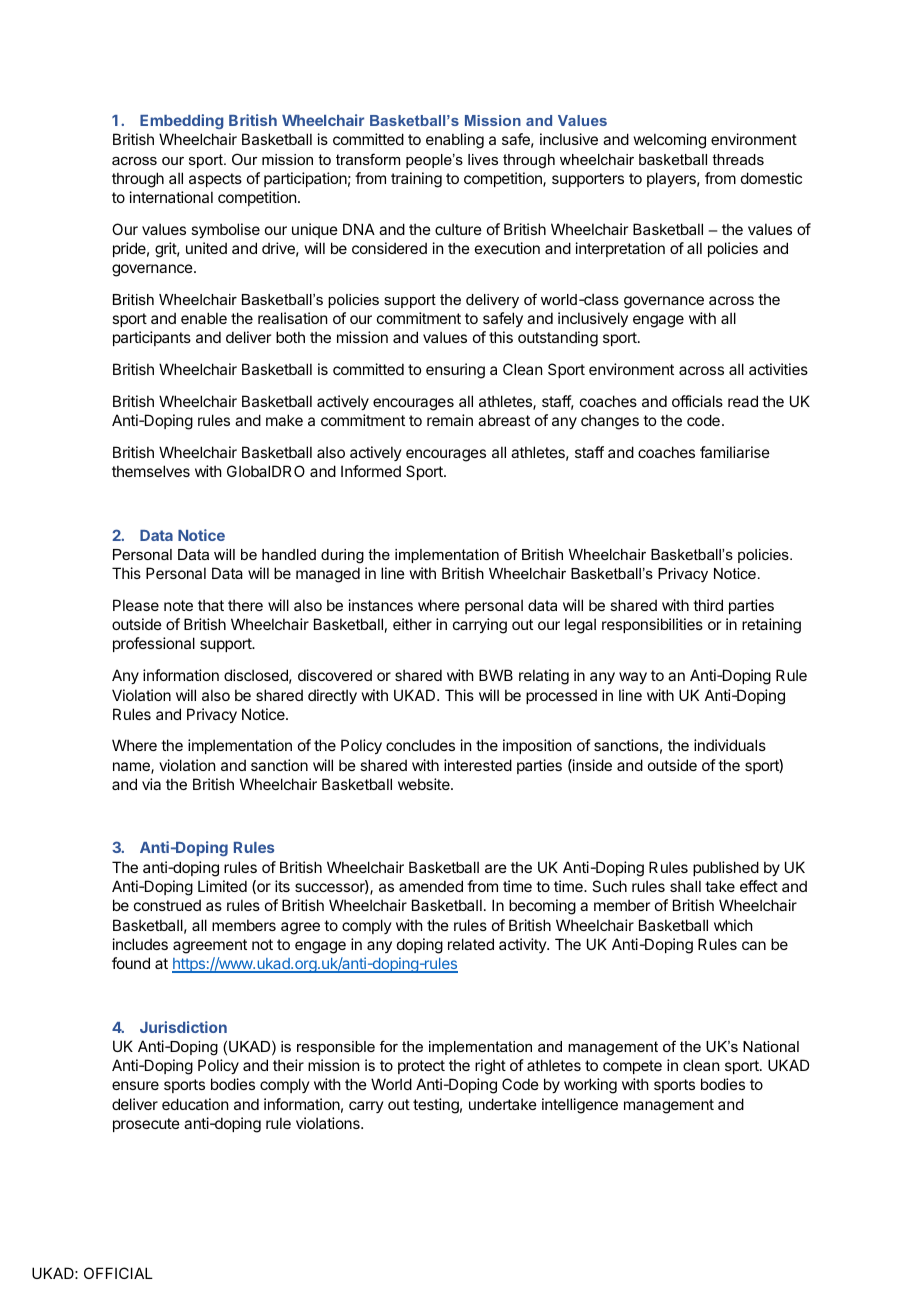 The height and width of the screenshot is (1308, 924). I want to click on aspects, so click(215, 180).
